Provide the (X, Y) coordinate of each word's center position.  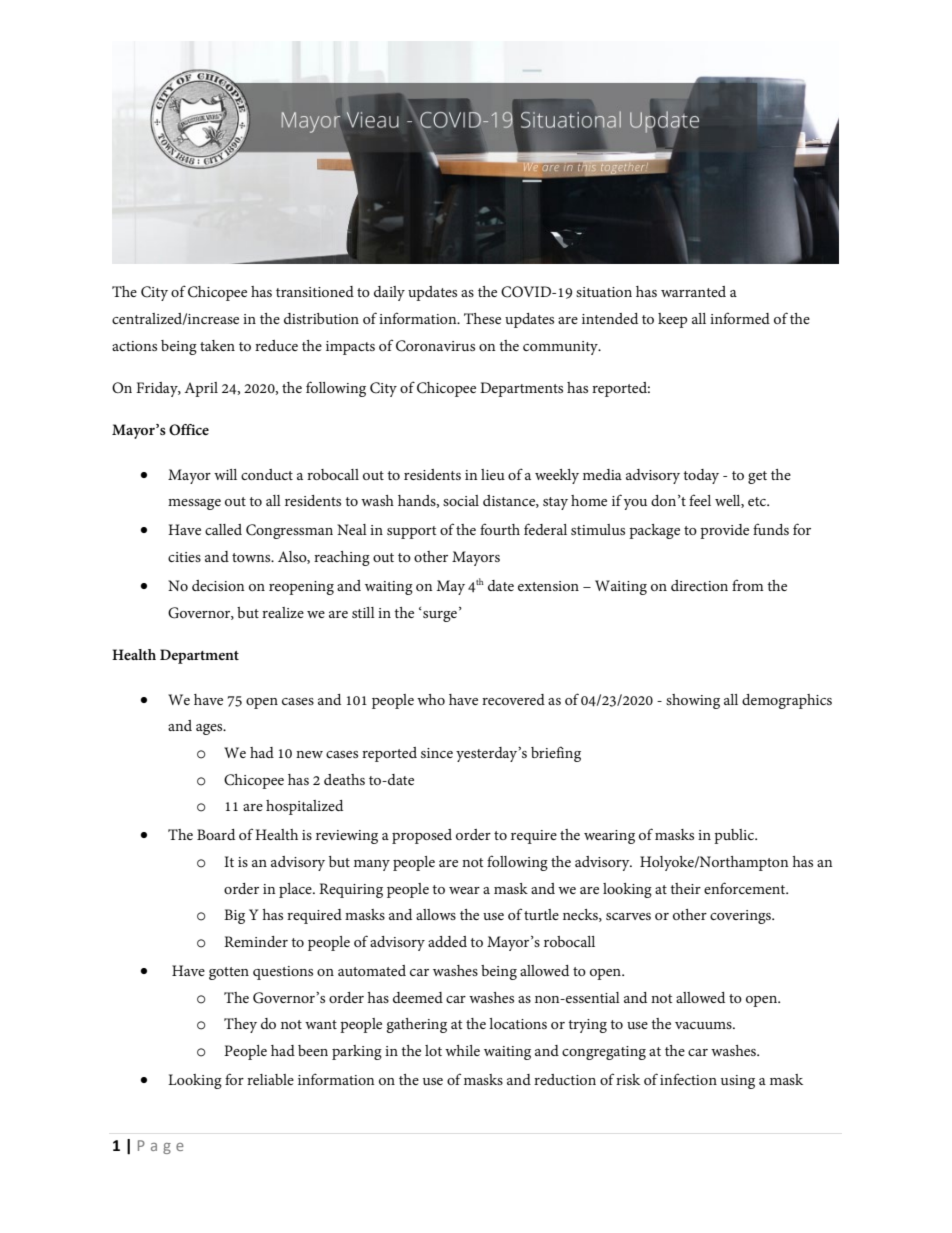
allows (436, 914)
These (482, 318)
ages (210, 729)
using (738, 1082)
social (461, 500)
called (223, 529)
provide (724, 531)
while (462, 1050)
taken (217, 345)
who (431, 699)
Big (234, 916)
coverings (741, 917)
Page (161, 1147)
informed (740, 318)
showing (693, 701)
